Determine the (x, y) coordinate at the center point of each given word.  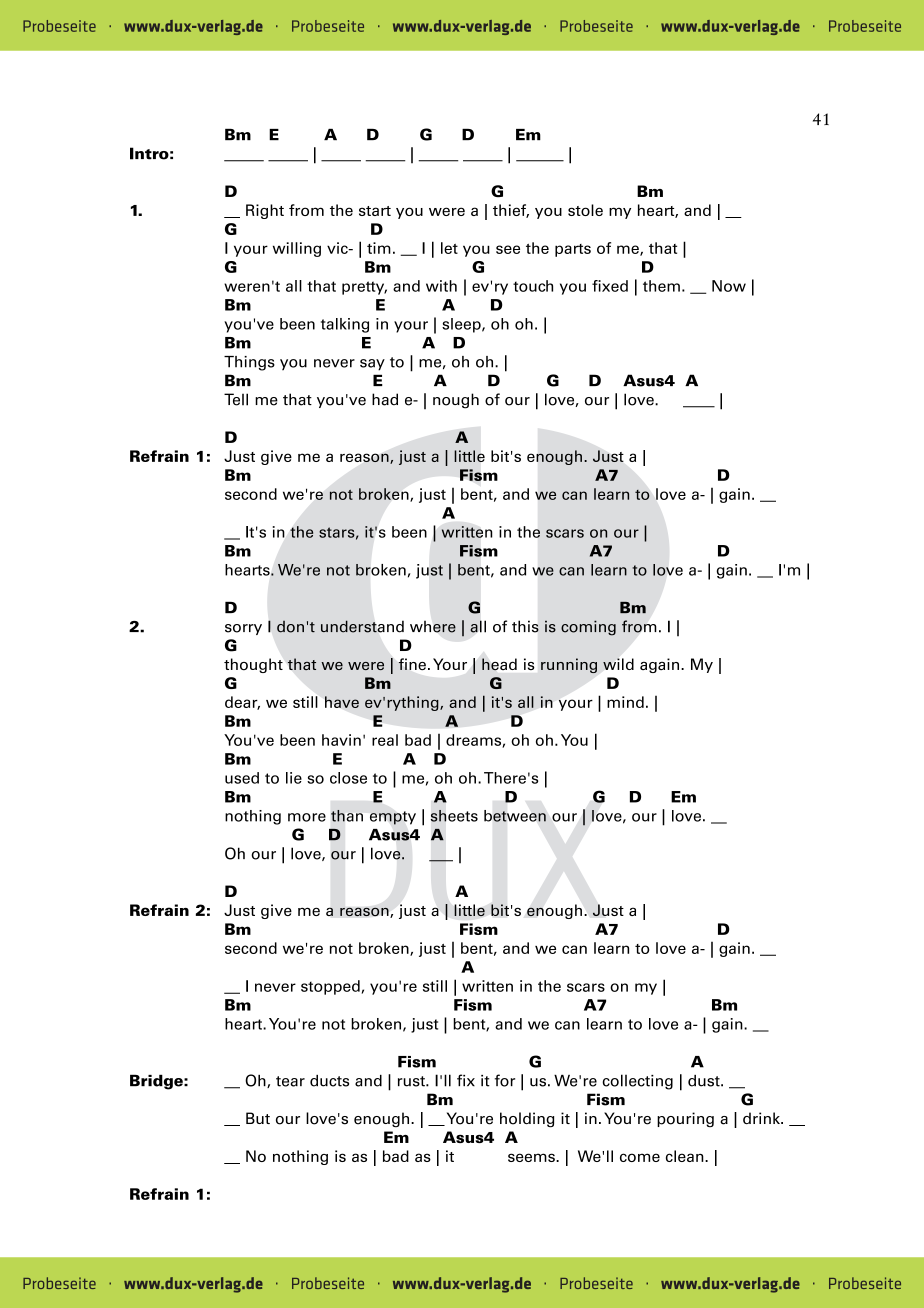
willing (297, 249)
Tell (236, 399)
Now (729, 286)
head (499, 664)
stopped (331, 987)
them (661, 286)
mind (625, 702)
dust (705, 1081)
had (385, 399)
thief (511, 211)
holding (527, 1120)
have (342, 702)
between (515, 816)
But (258, 1118)
